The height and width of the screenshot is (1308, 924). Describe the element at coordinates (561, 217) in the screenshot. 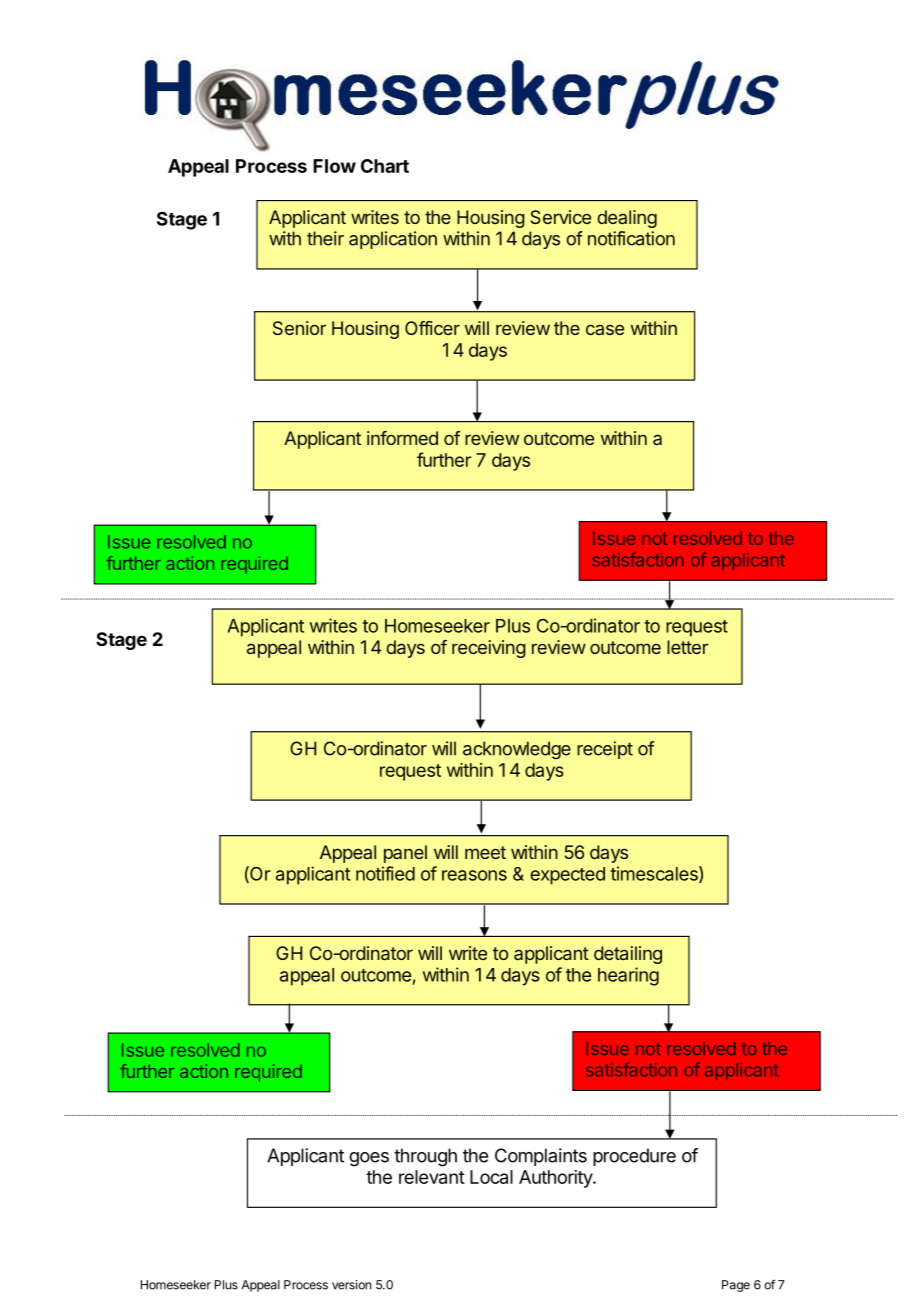

I see `Service` at that location.
